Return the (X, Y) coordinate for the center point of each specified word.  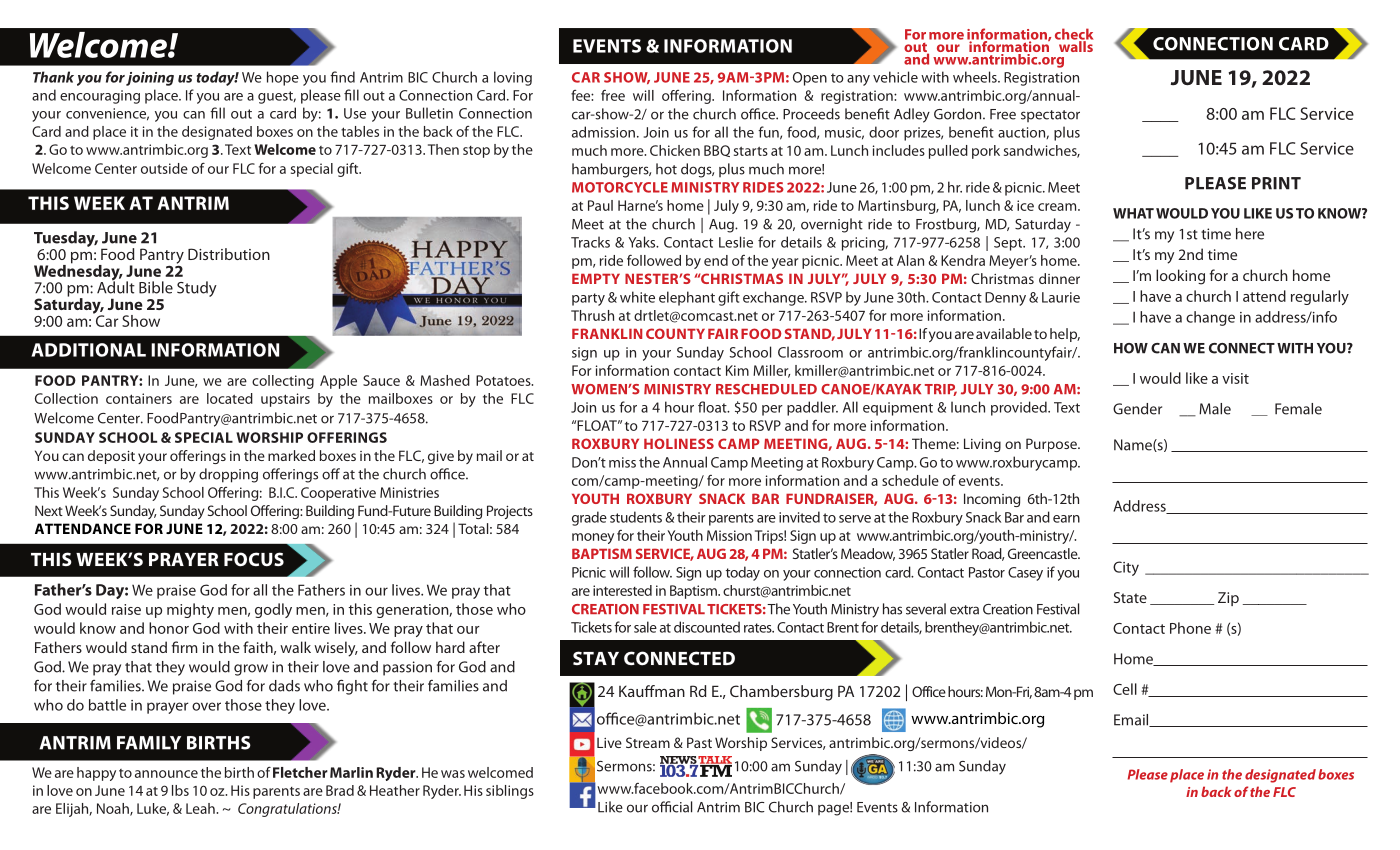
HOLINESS (679, 443)
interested (622, 590)
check (1074, 35)
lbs (180, 790)
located (230, 398)
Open (810, 79)
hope (283, 78)
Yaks (643, 242)
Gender (1137, 409)
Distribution (229, 254)
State (1130, 597)
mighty (190, 610)
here (1250, 234)
